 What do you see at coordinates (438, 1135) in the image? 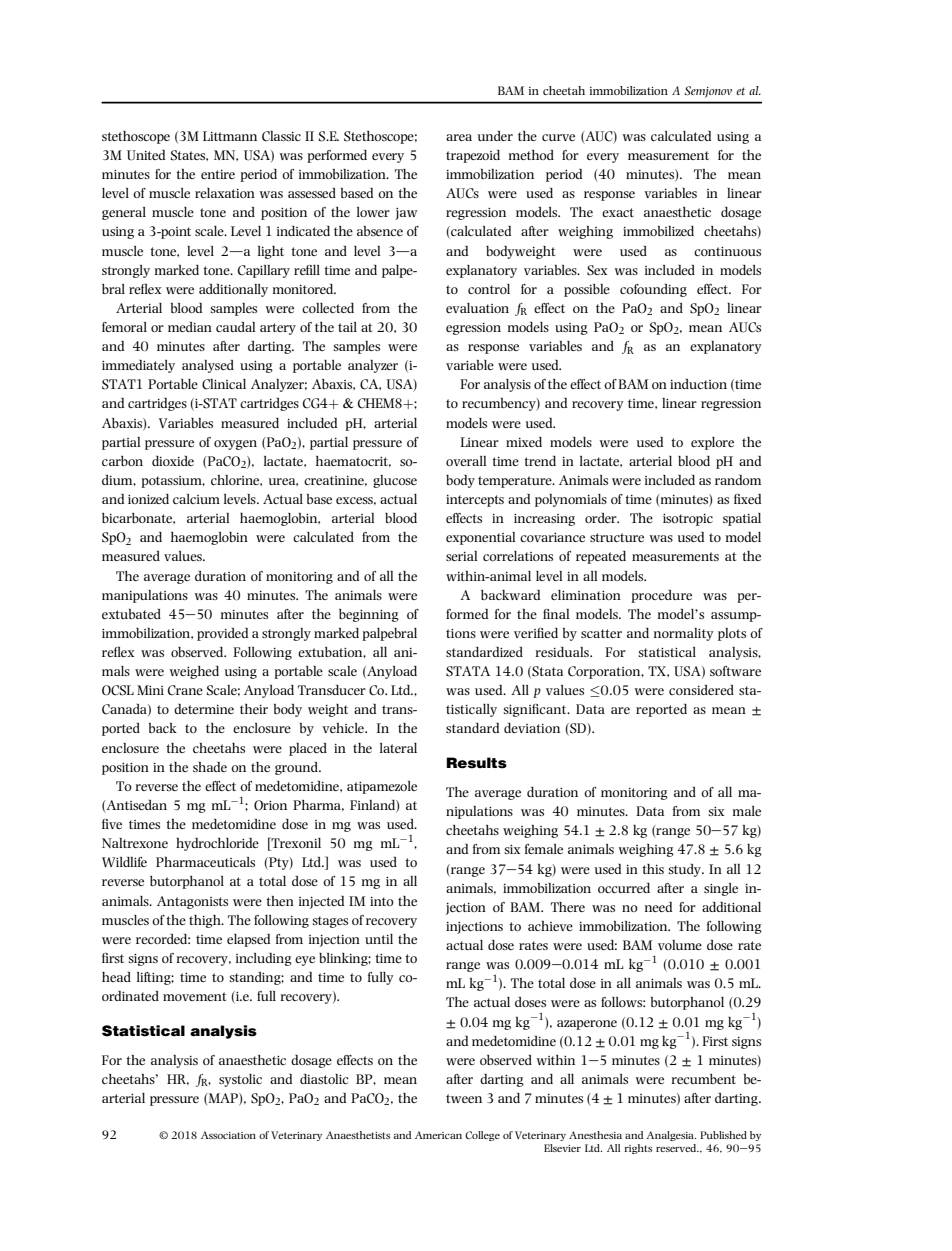
I see `American` at bounding box center [438, 1135].
